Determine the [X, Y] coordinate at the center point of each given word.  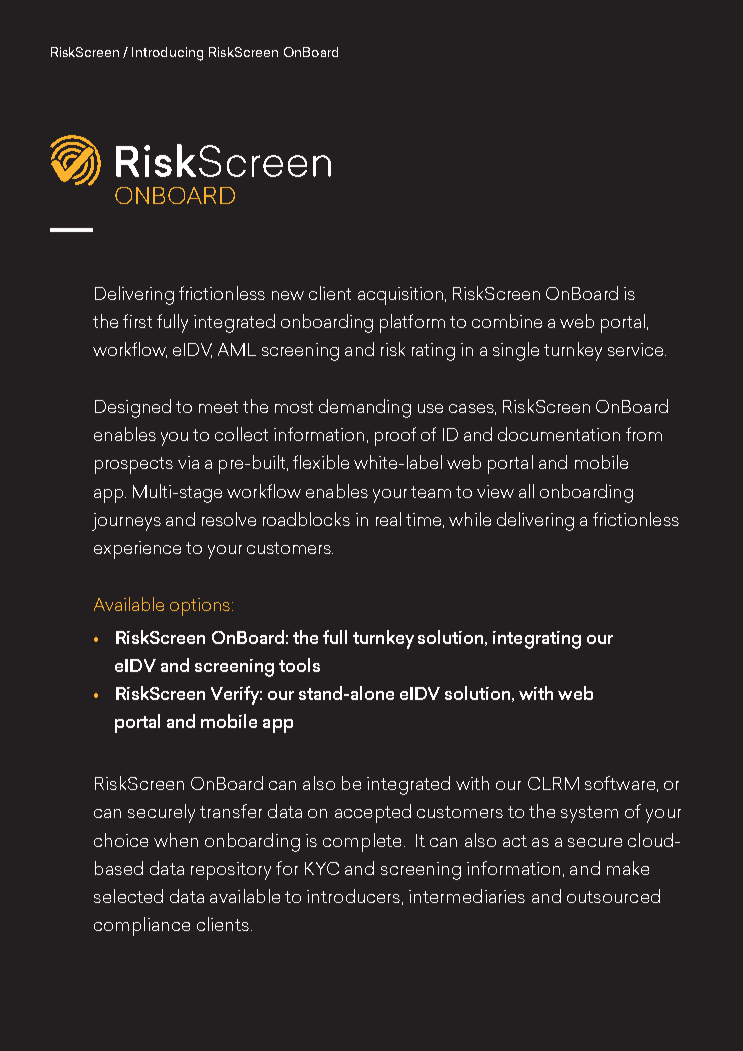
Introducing [167, 54]
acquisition [400, 296]
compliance [142, 926]
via [188, 462]
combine [507, 321]
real [388, 519]
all [526, 491]
